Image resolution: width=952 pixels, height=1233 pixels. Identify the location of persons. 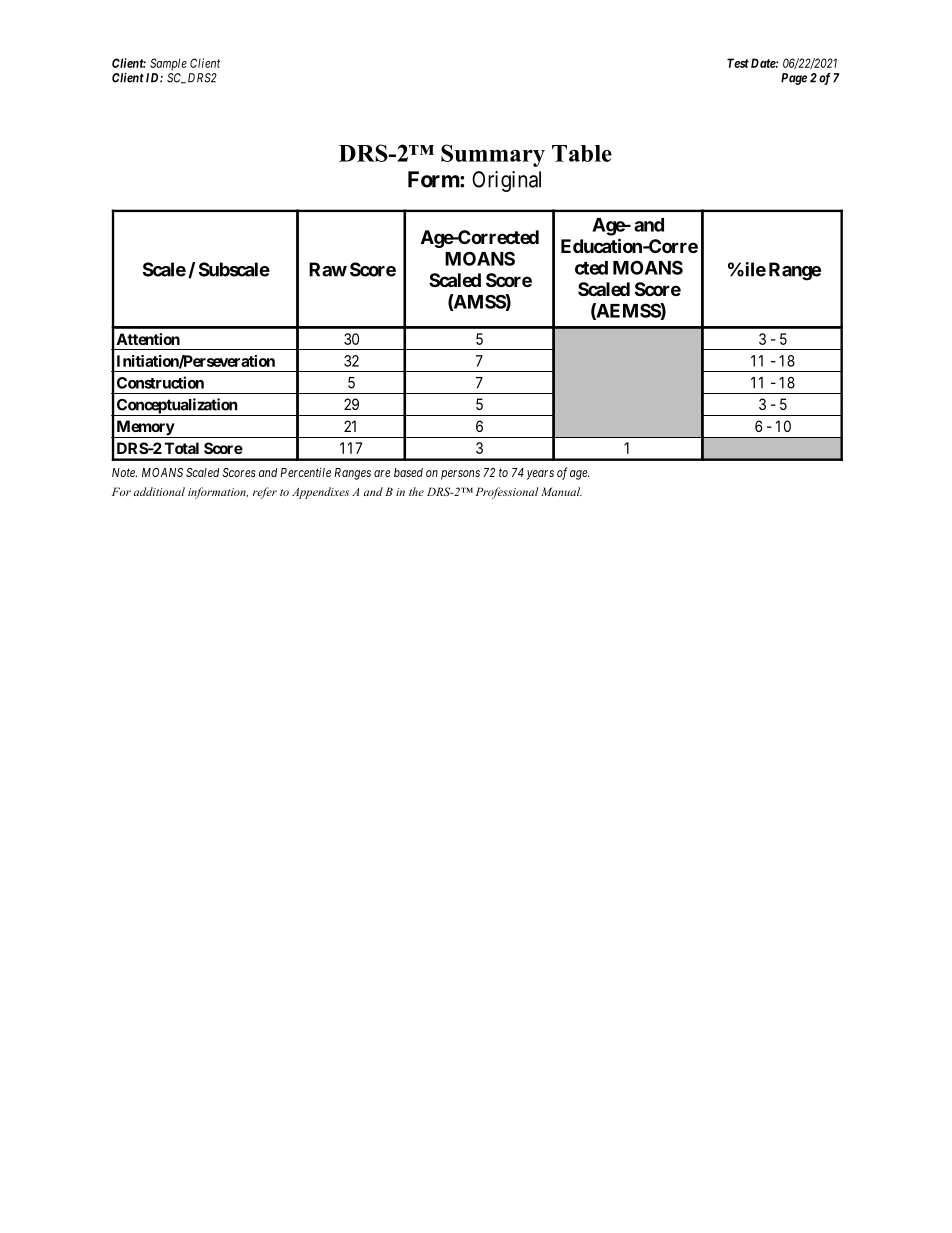
(460, 475).
